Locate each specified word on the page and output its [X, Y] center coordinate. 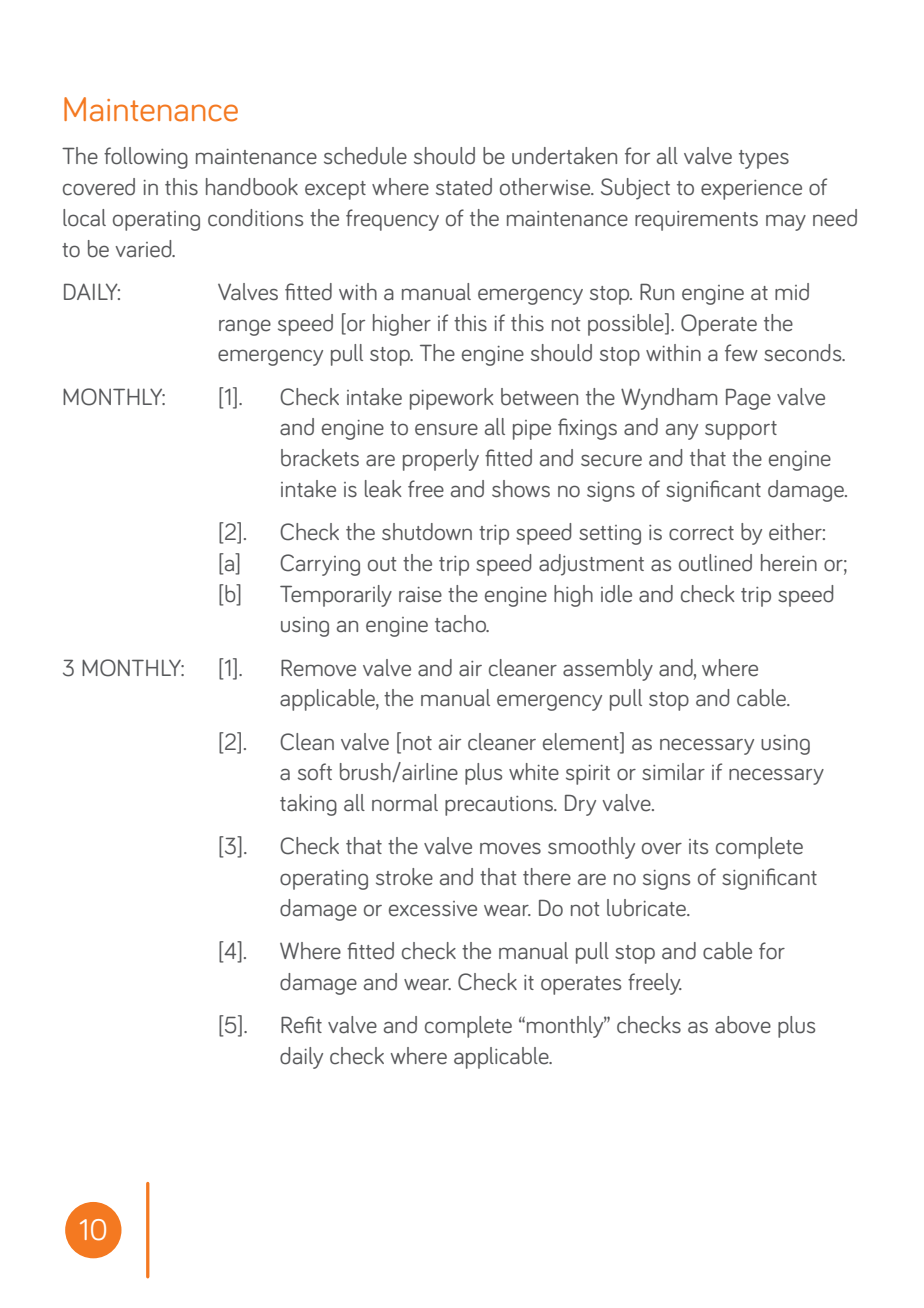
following [146, 158]
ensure [446, 429]
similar [673, 772]
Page [748, 399]
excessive [433, 909]
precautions [500, 806]
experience [751, 190]
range [245, 327]
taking [308, 805]
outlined [715, 563]
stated [464, 187]
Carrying [320, 565]
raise [420, 595]
